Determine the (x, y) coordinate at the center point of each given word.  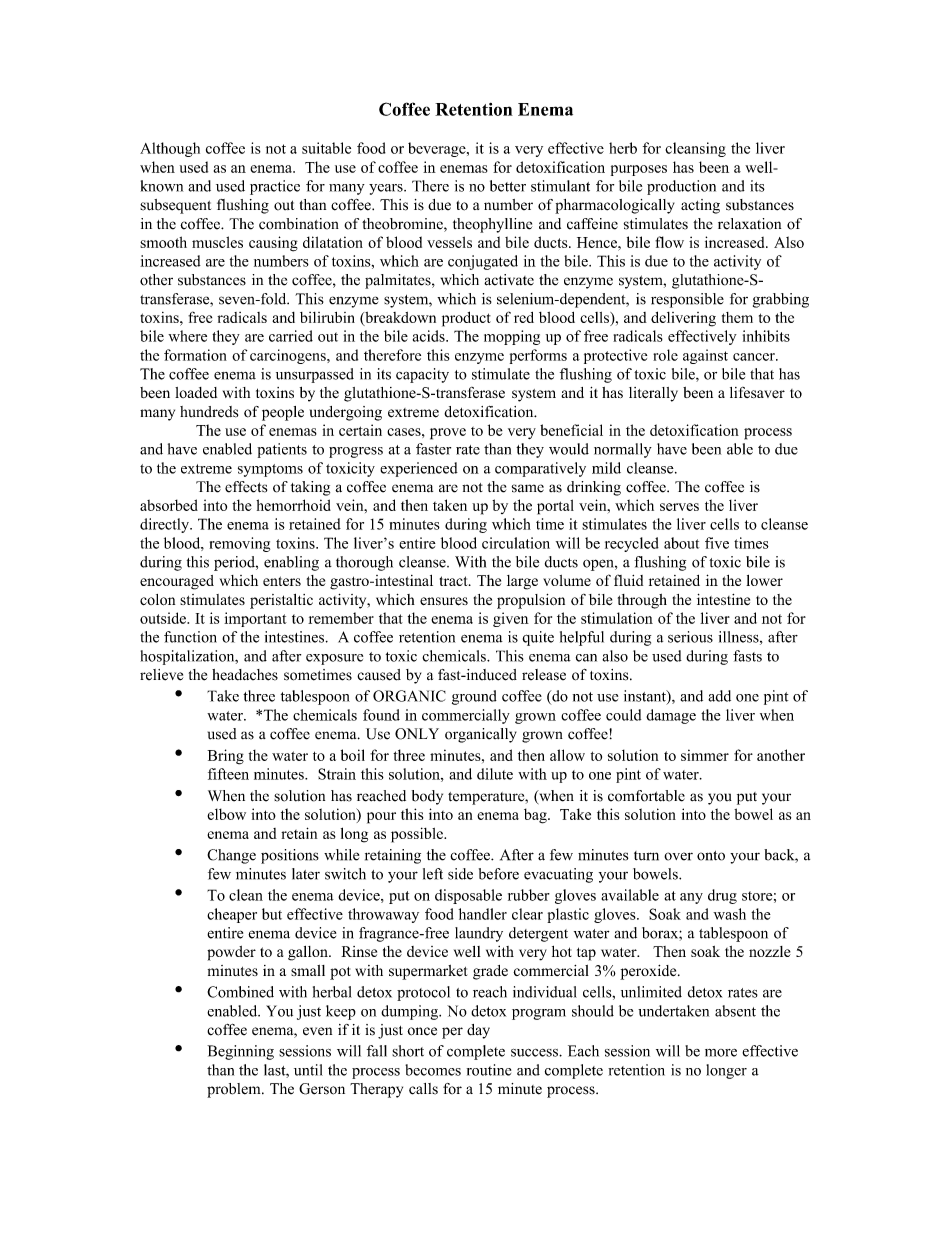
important (255, 619)
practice (275, 187)
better (508, 186)
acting (700, 206)
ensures (444, 601)
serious (690, 637)
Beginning (240, 1052)
